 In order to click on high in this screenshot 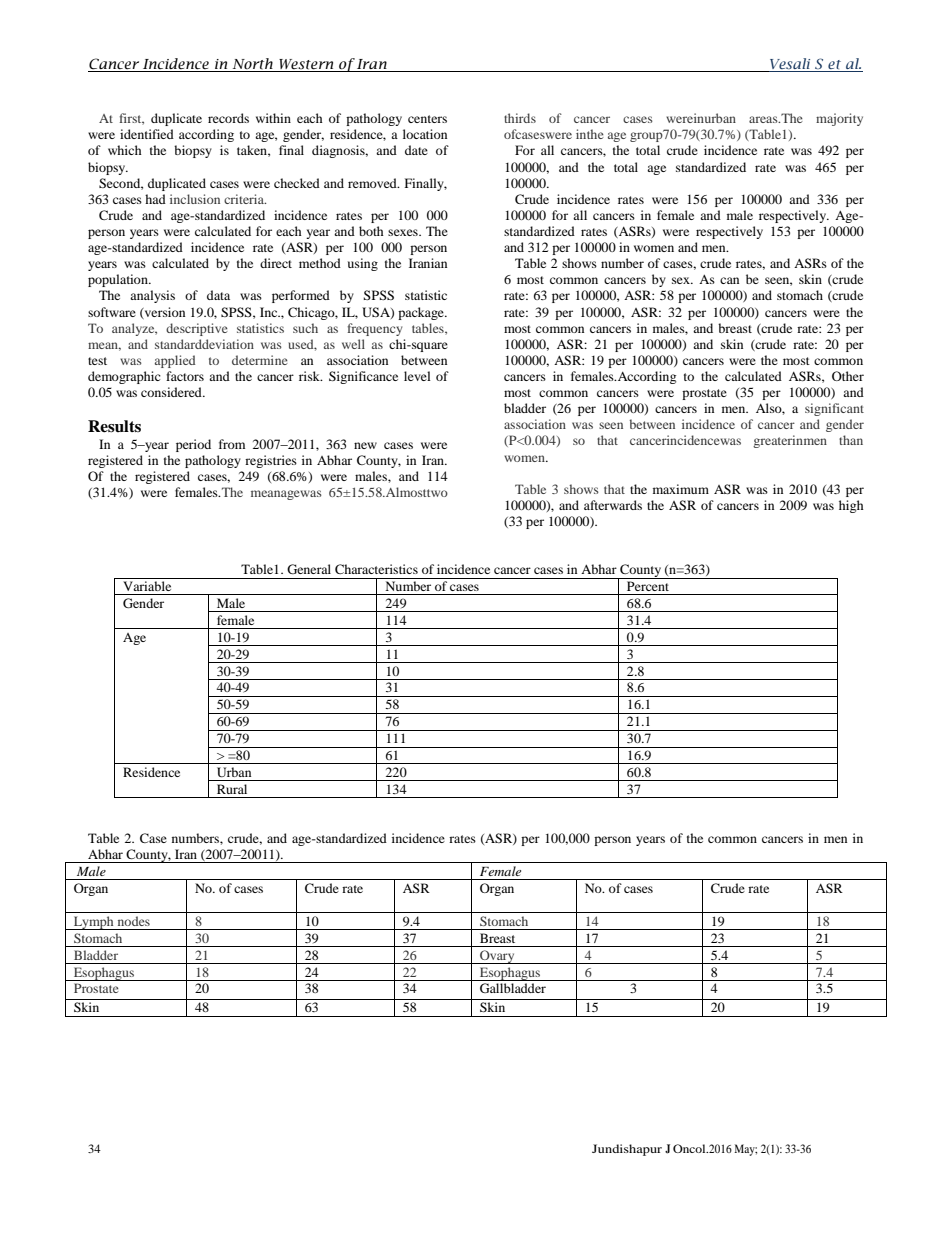, I will do `click(851, 506)`.
